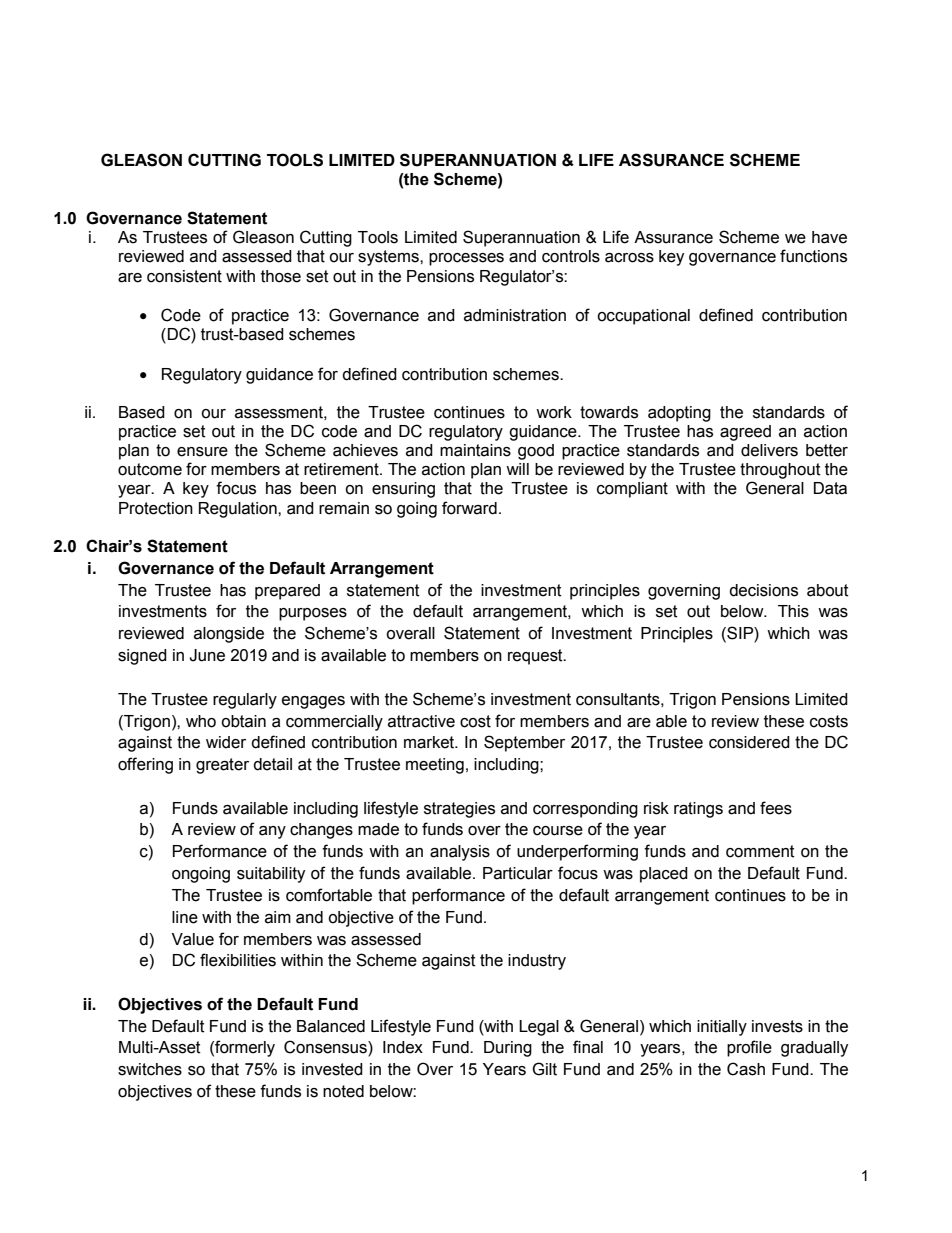 The image size is (952, 1233). What do you see at coordinates (813, 256) in the screenshot?
I see `functions` at bounding box center [813, 256].
